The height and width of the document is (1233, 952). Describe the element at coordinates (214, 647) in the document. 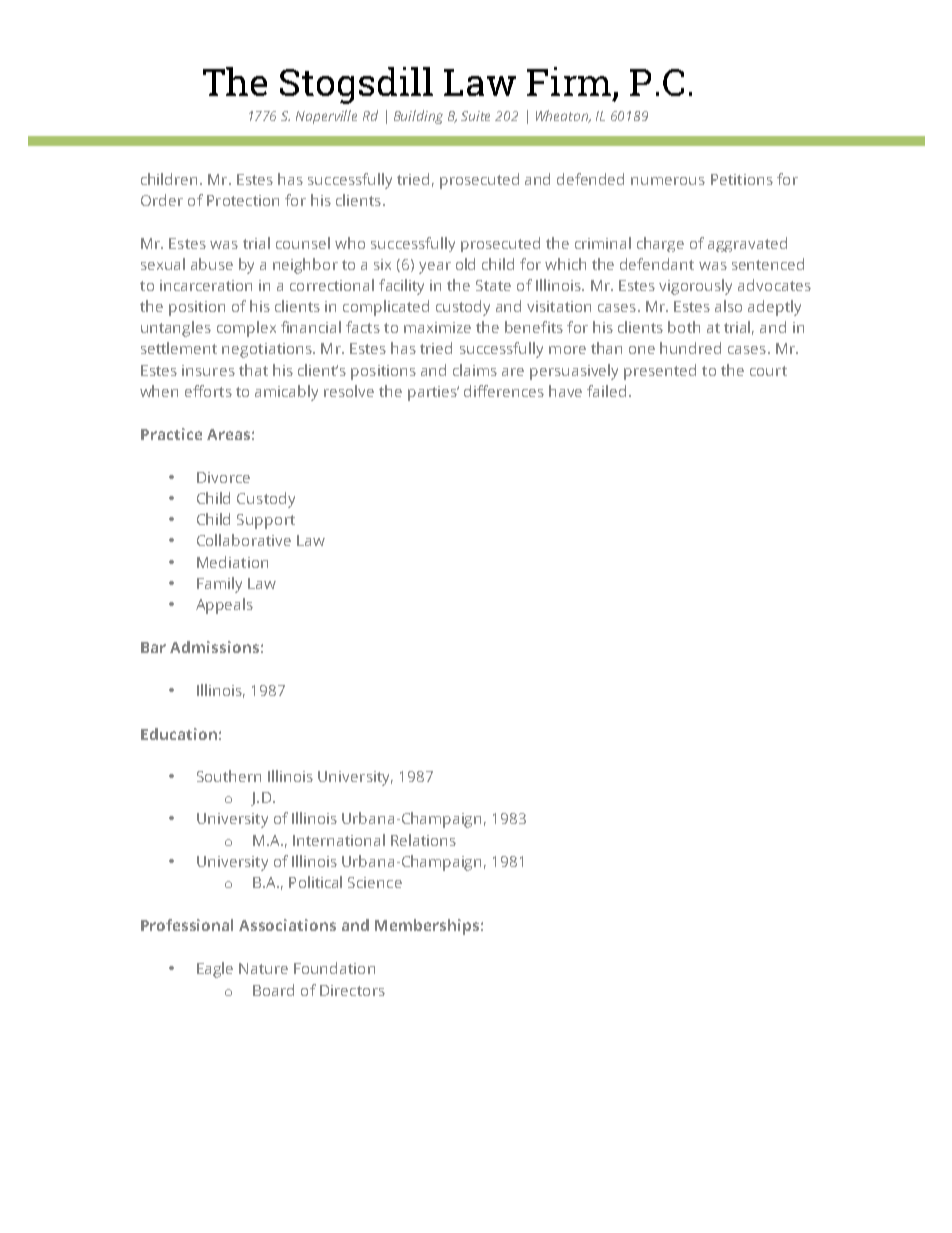

I see `Admissions` at that location.
